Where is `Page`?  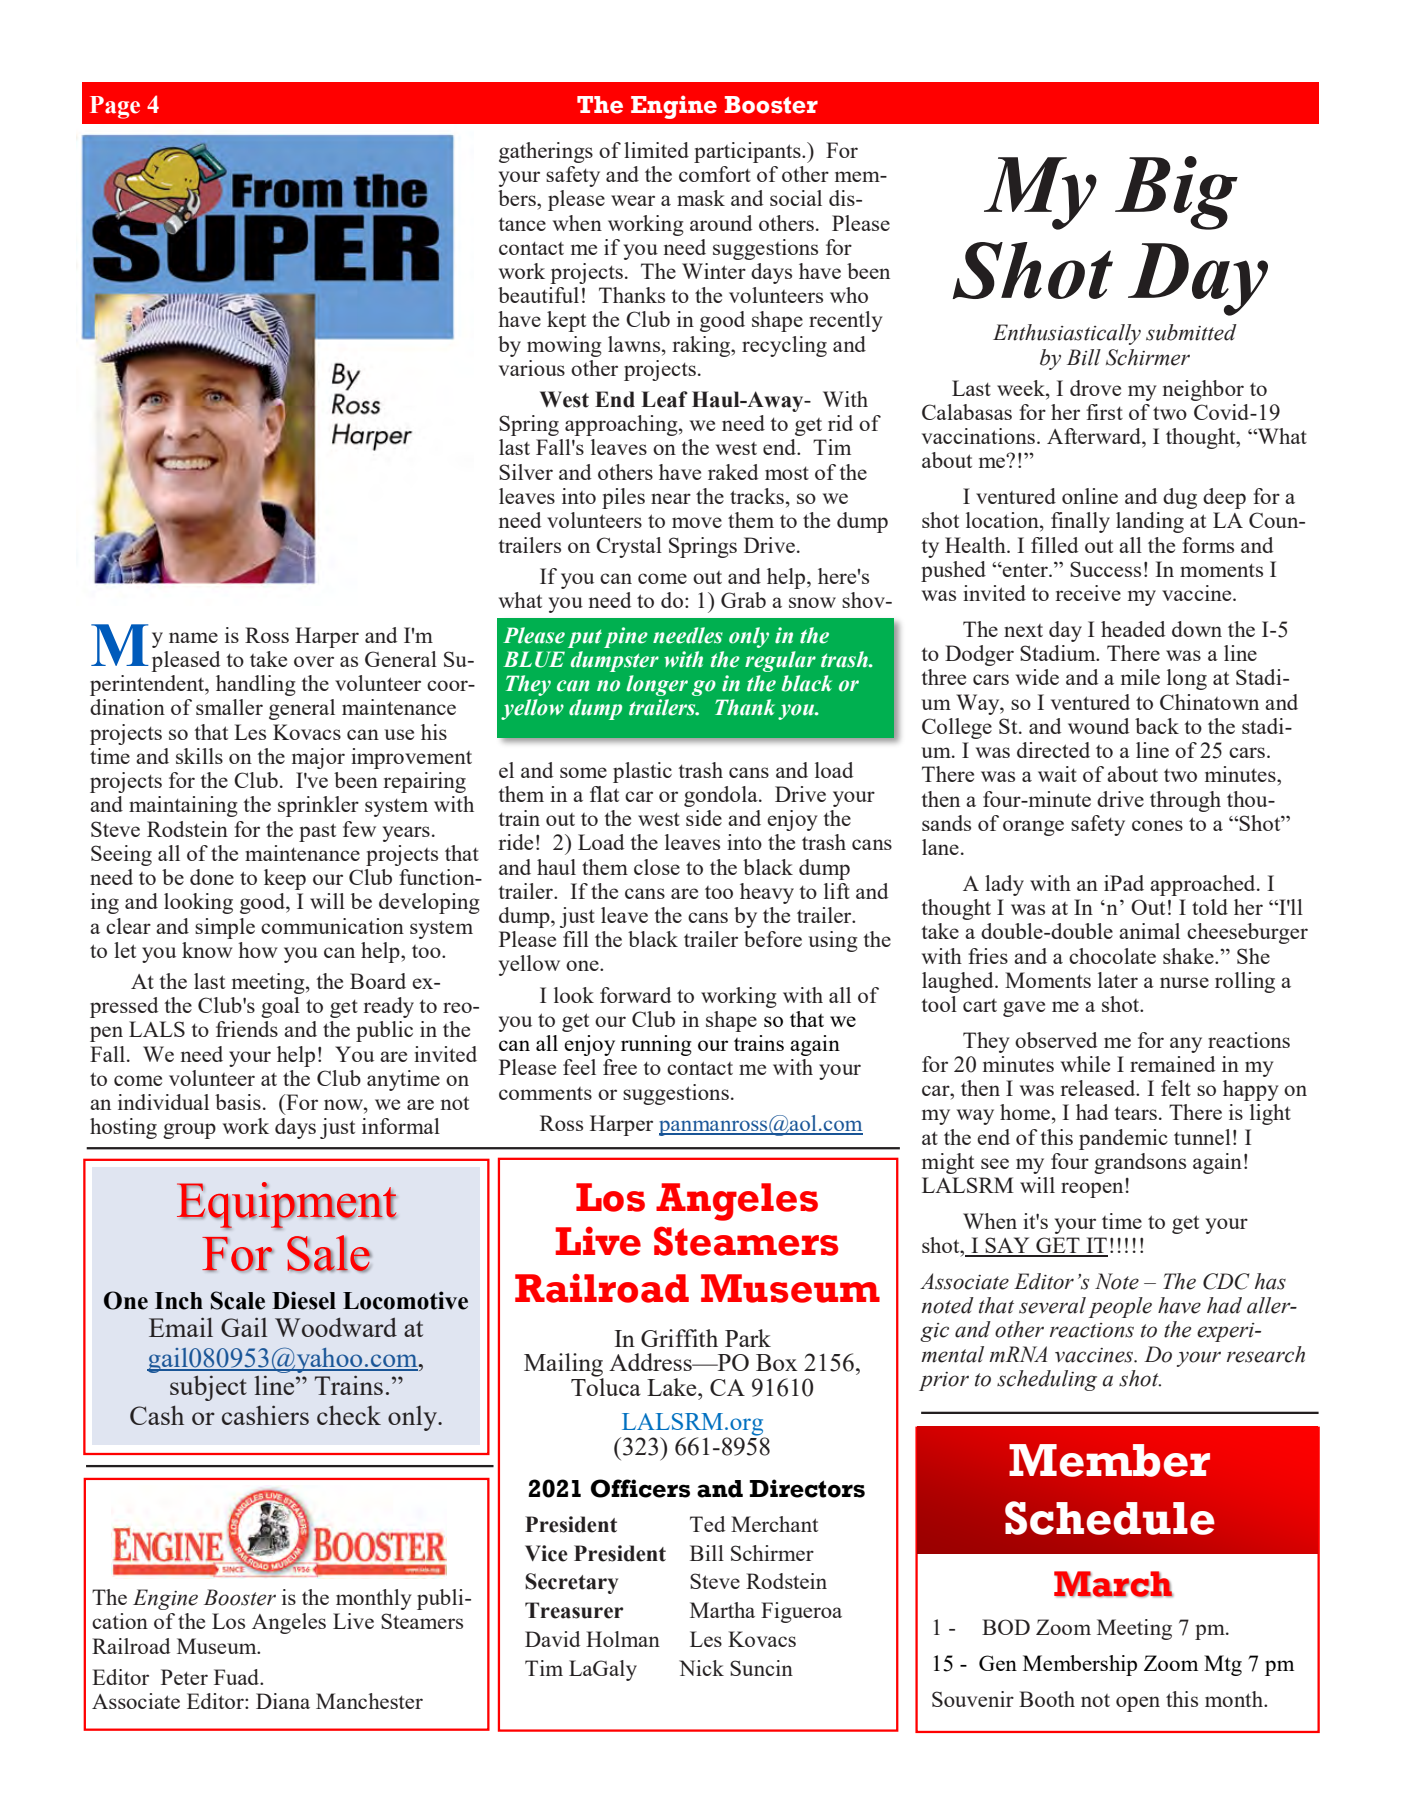
Page is located at coordinates (115, 107).
